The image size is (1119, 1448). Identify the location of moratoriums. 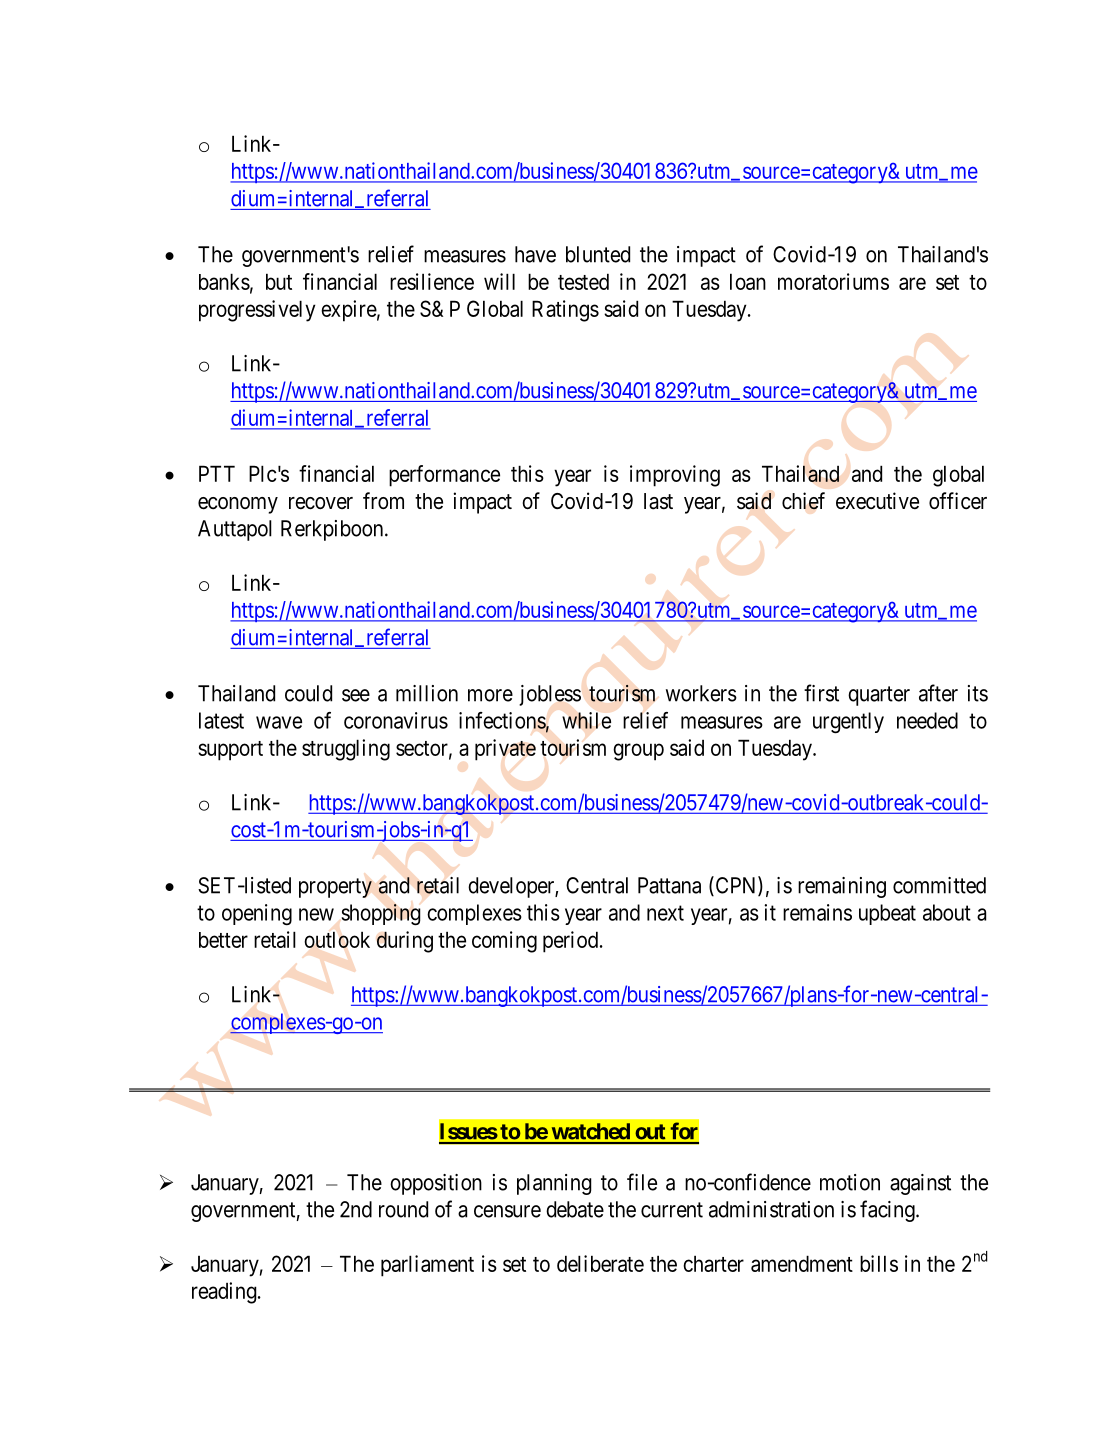
(833, 281).
